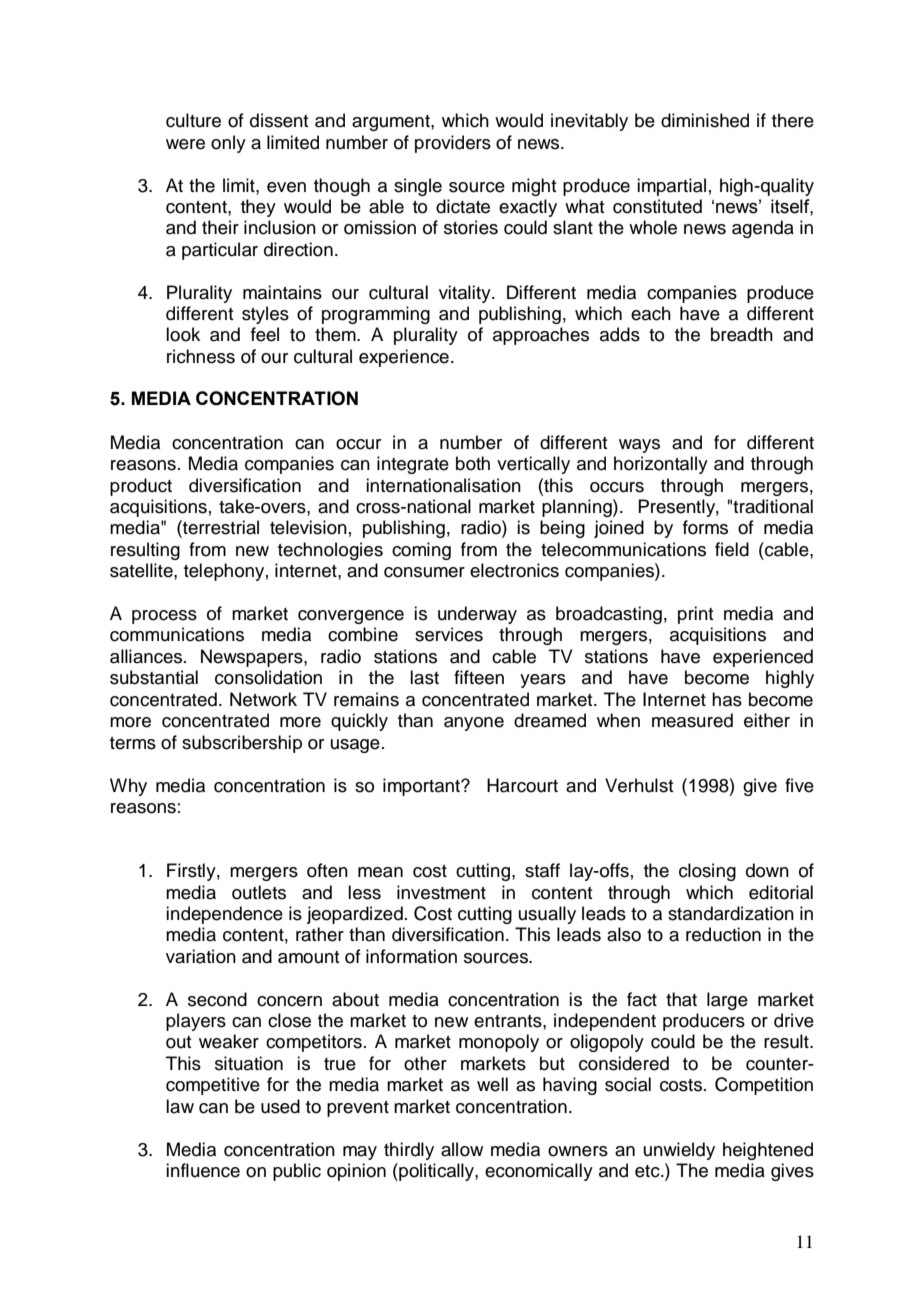  What do you see at coordinates (695, 615) in the screenshot?
I see `print` at bounding box center [695, 615].
